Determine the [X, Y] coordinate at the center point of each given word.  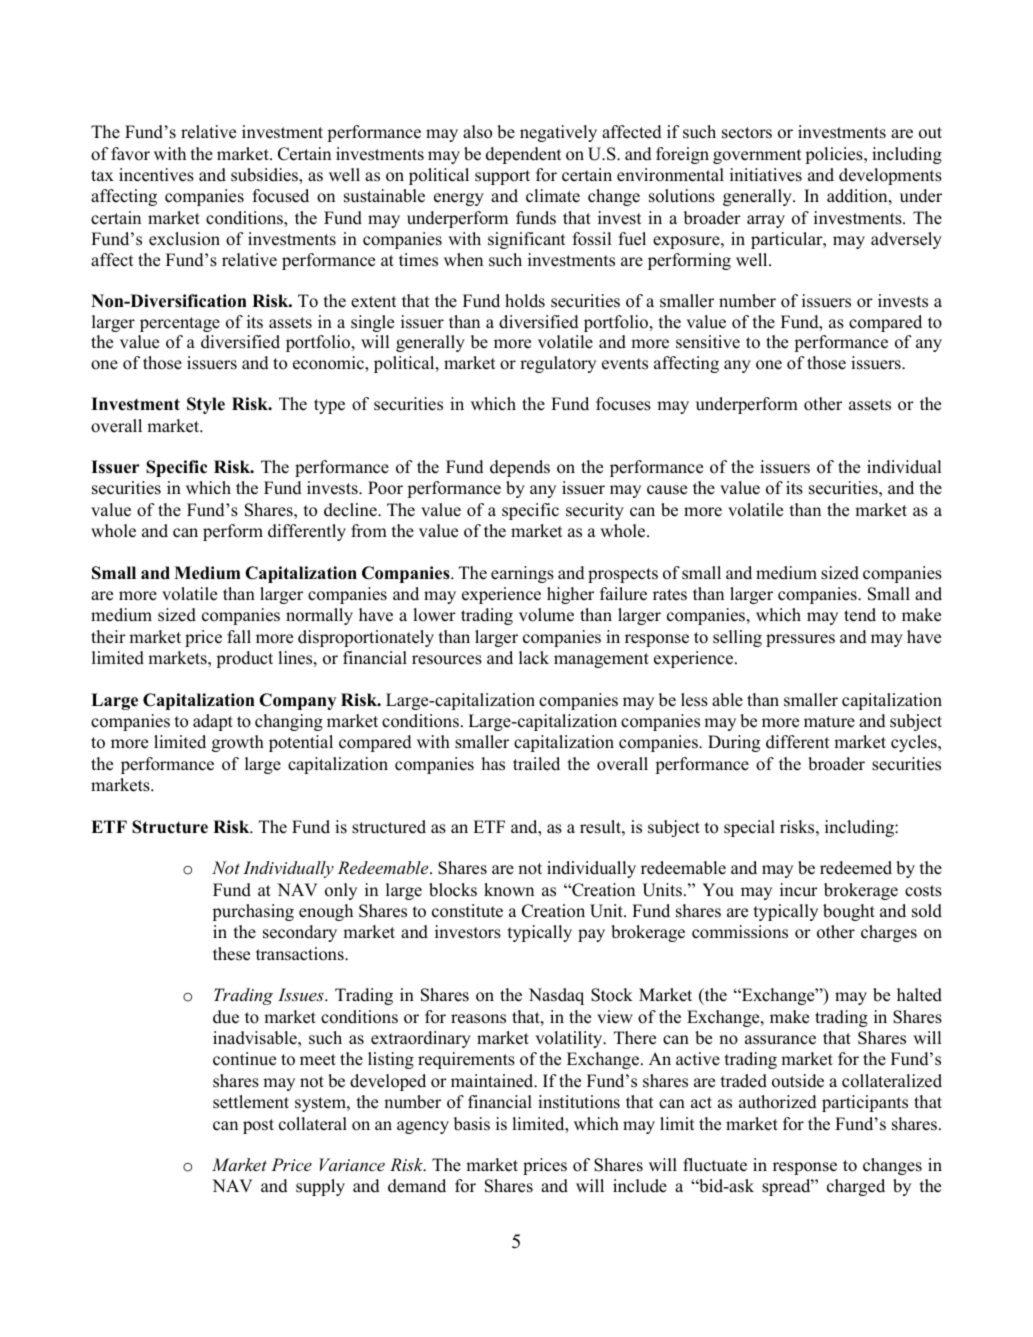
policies [835, 155]
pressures [800, 640]
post [258, 1126]
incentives [156, 175]
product [244, 659]
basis [472, 1124]
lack [534, 658]
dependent [523, 155]
